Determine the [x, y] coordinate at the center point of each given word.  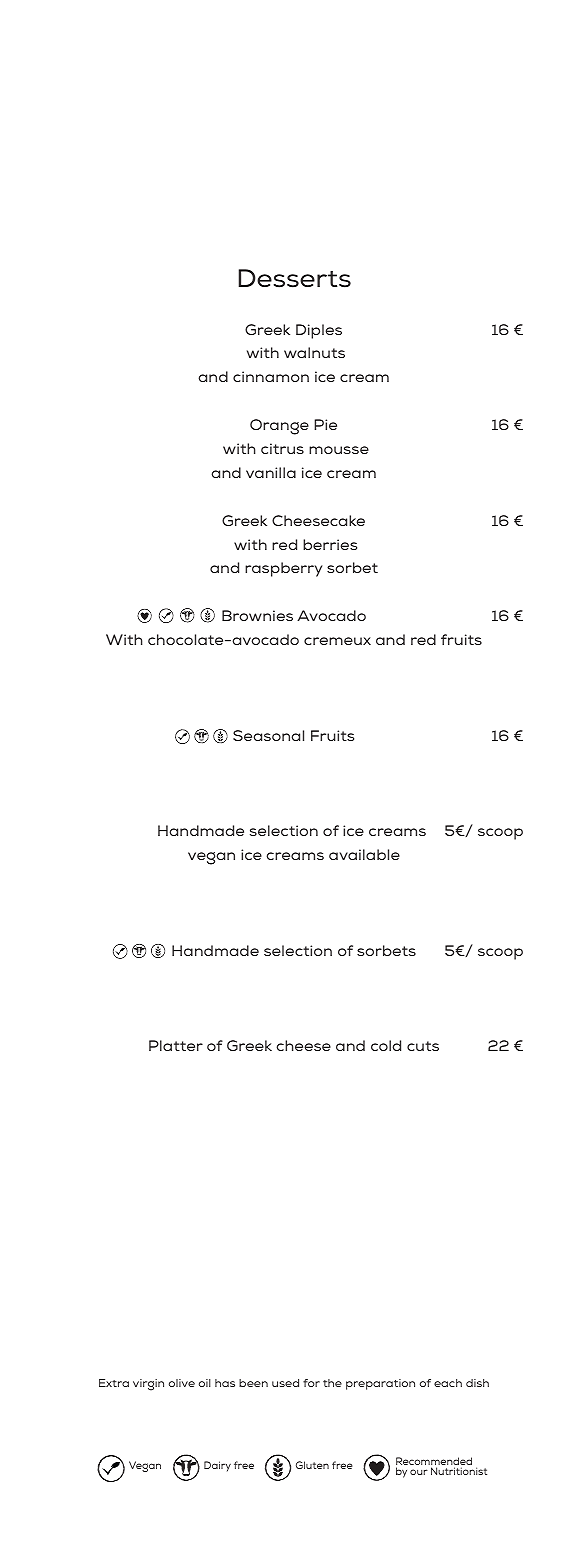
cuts [423, 1046]
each [448, 1383]
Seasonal [268, 735]
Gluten [312, 1465]
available [364, 854]
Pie [325, 424]
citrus [282, 448]
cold [386, 1045]
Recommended [434, 1463]
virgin [148, 1385]
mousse [339, 450]
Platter [176, 1045]
